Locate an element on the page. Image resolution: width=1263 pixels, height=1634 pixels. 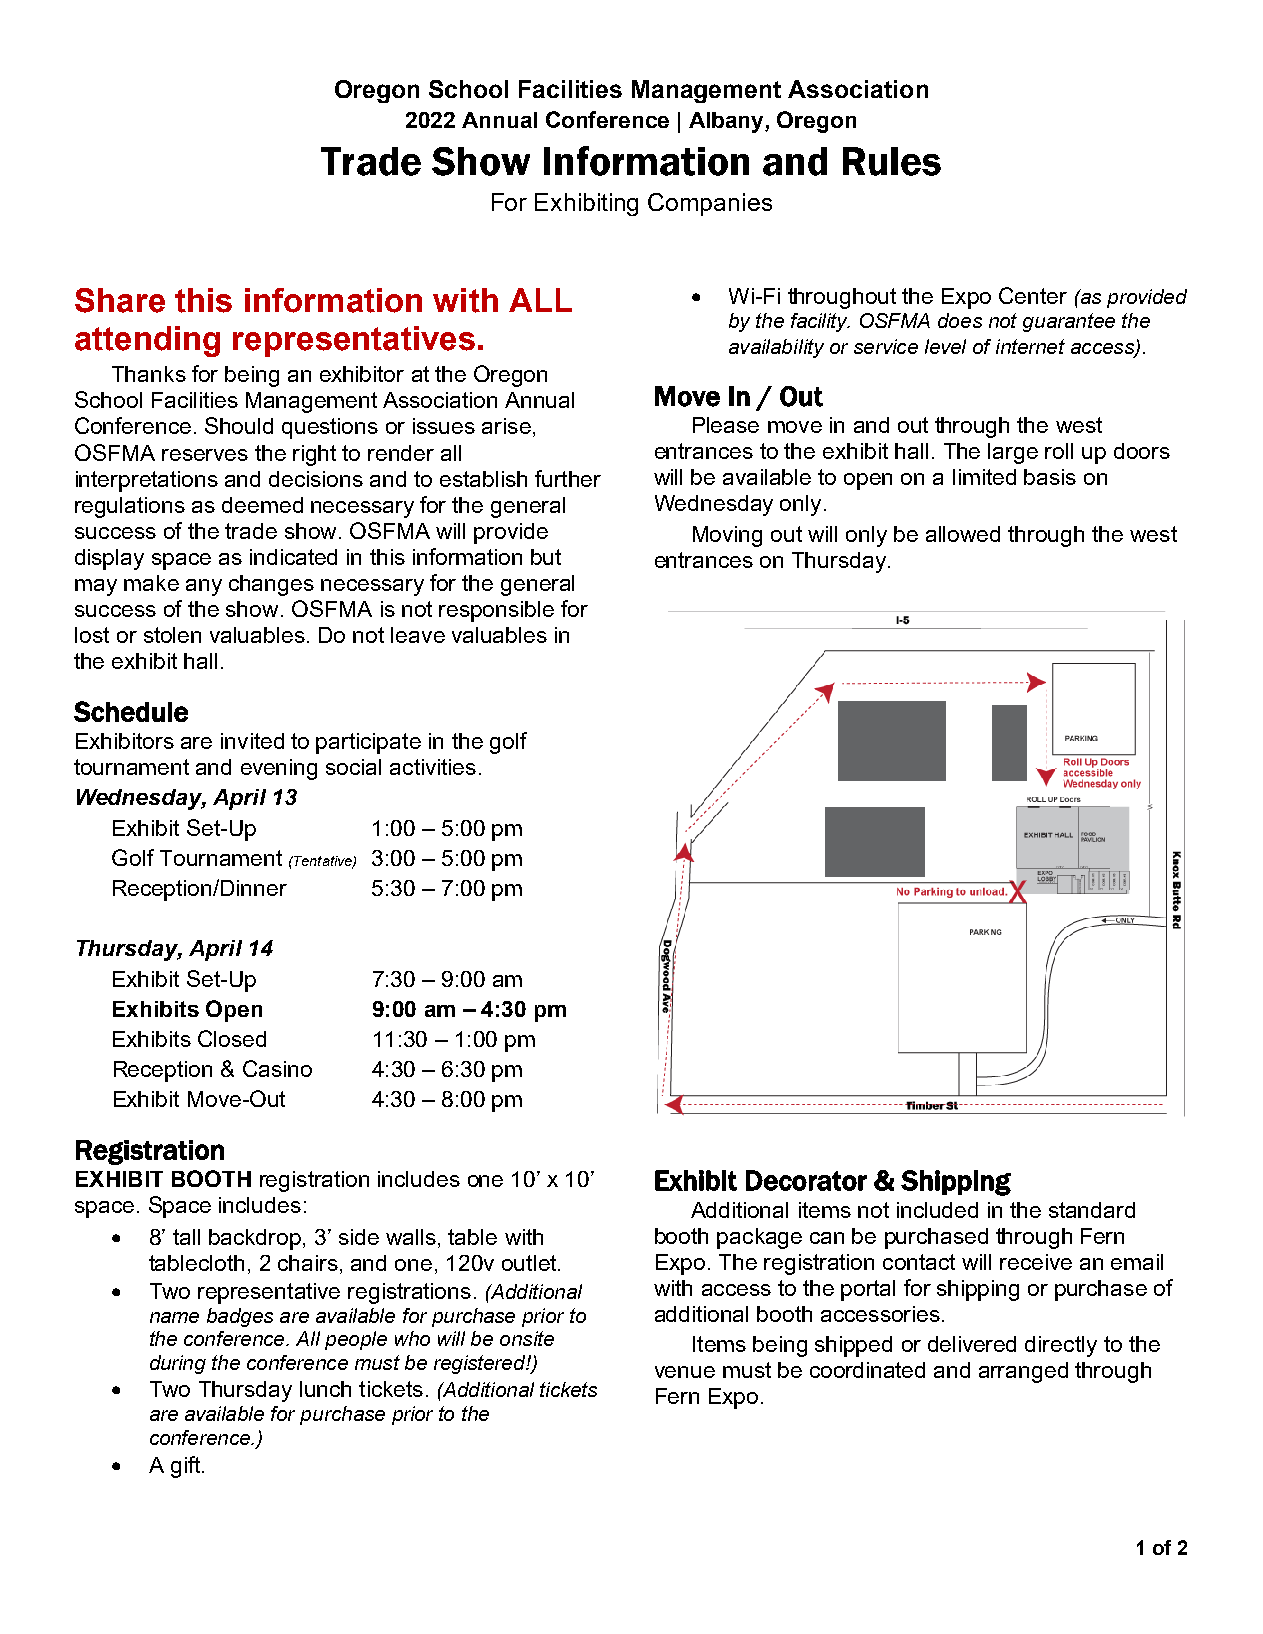
deemed is located at coordinates (262, 505).
